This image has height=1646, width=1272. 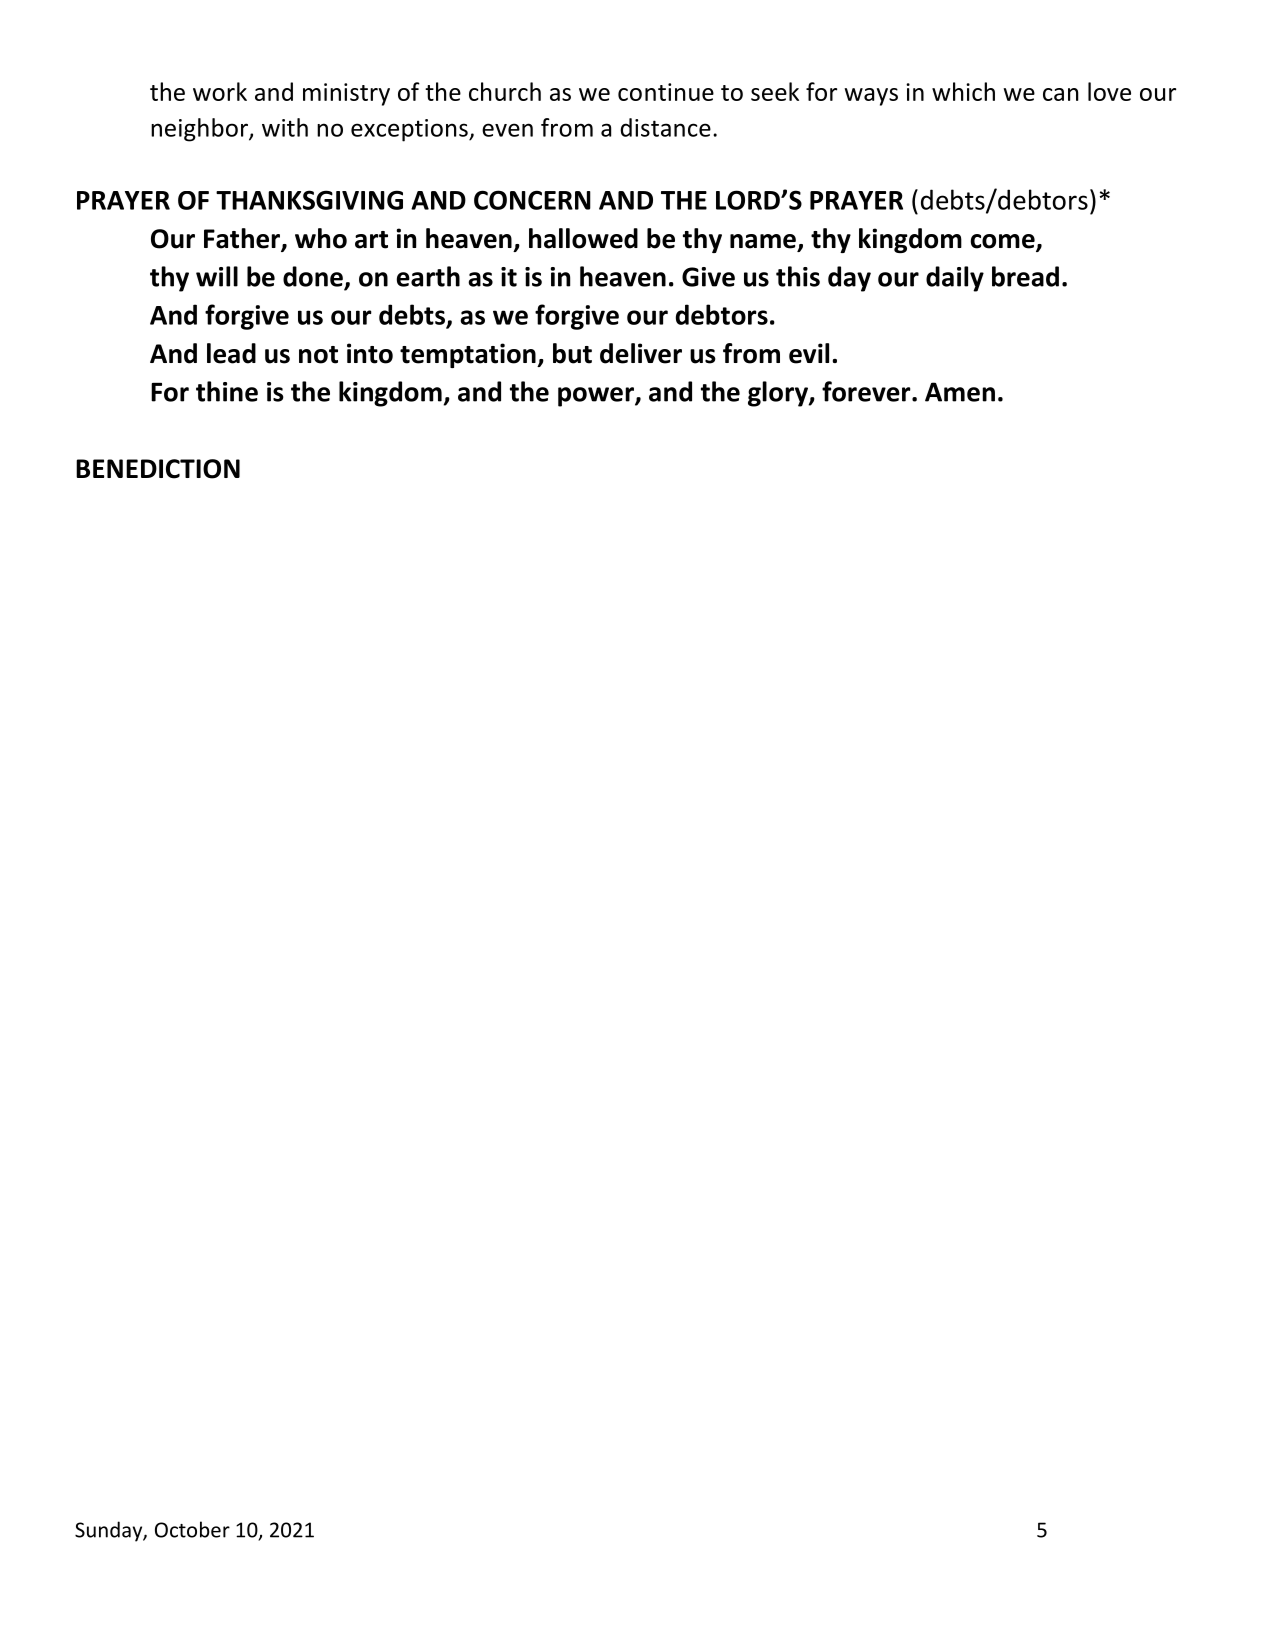 What do you see at coordinates (285, 127) in the image?
I see `with` at bounding box center [285, 127].
